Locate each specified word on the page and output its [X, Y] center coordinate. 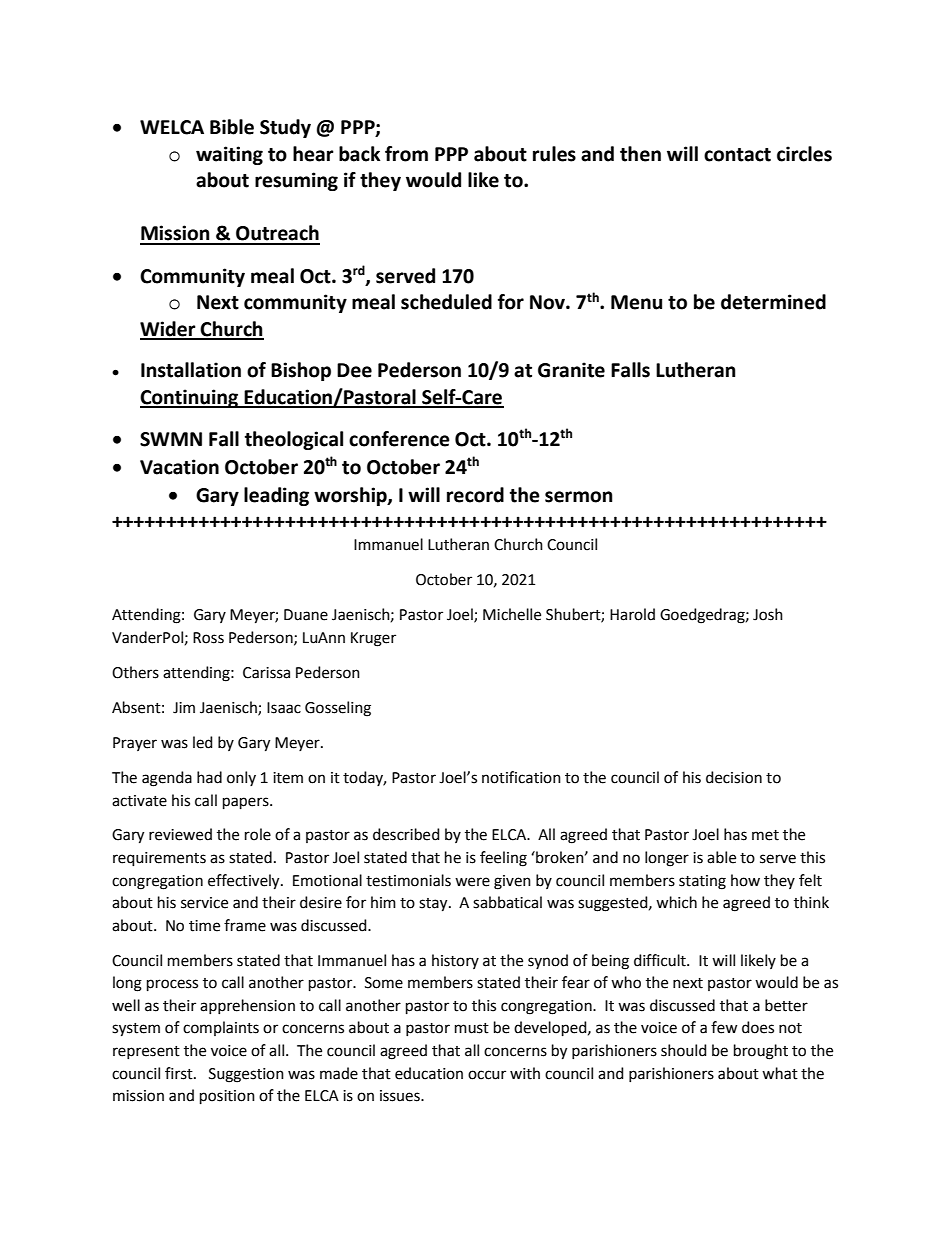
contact [737, 155]
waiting [229, 155]
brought [761, 1052]
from [406, 154]
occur [487, 1075]
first [180, 1073]
